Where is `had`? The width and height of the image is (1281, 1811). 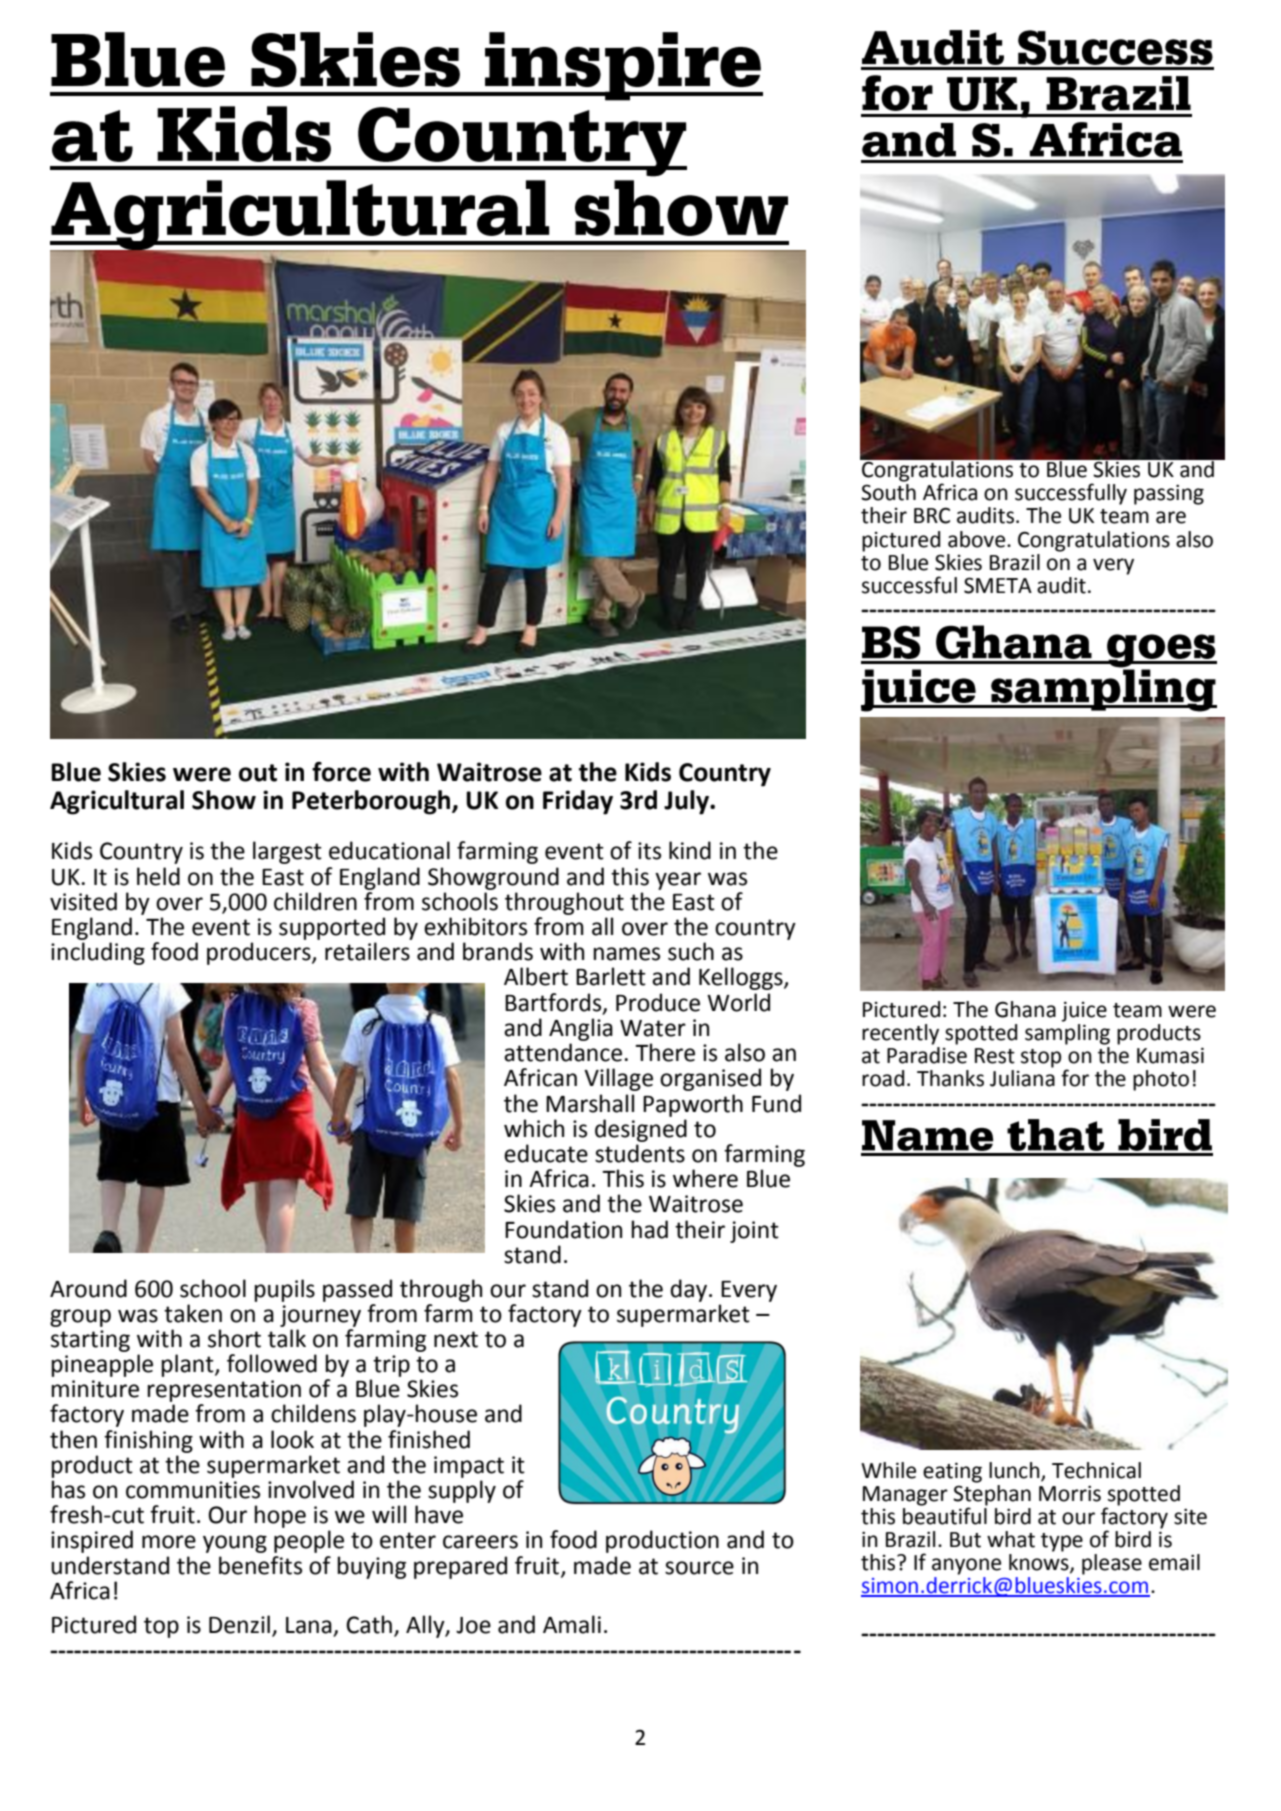
had is located at coordinates (649, 1229).
